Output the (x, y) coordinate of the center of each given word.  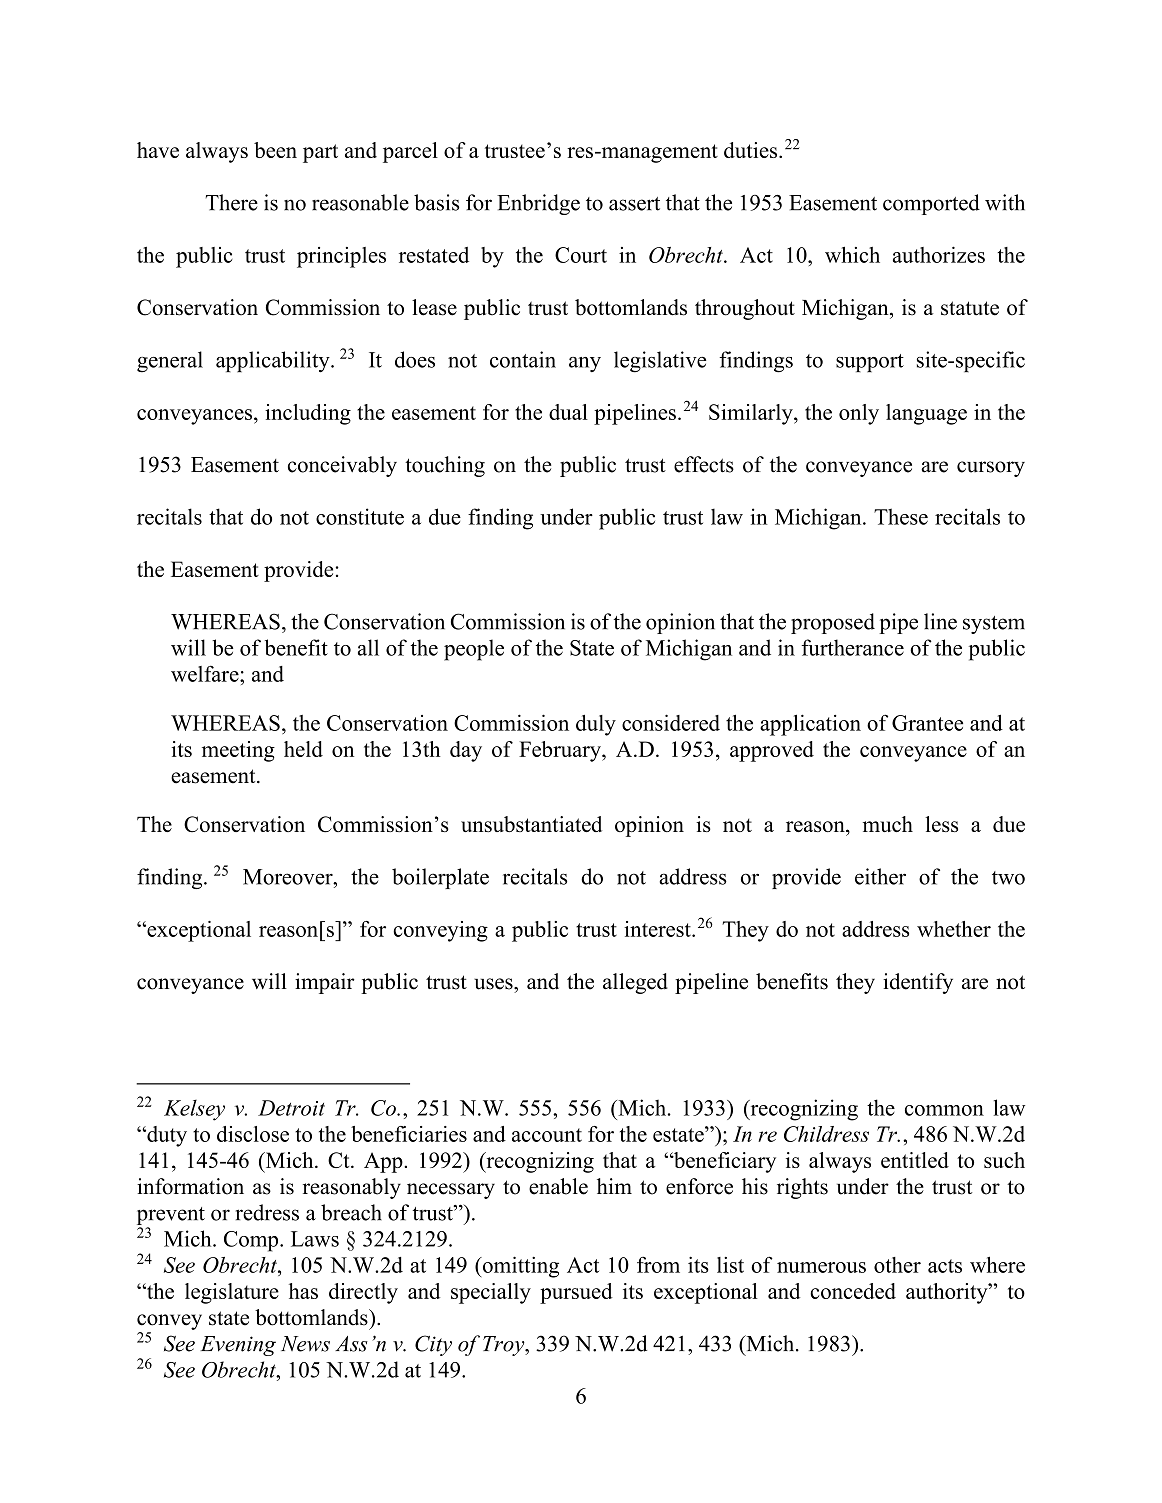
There (232, 202)
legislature (232, 1293)
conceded (853, 1291)
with (1005, 202)
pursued (576, 1293)
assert (634, 204)
